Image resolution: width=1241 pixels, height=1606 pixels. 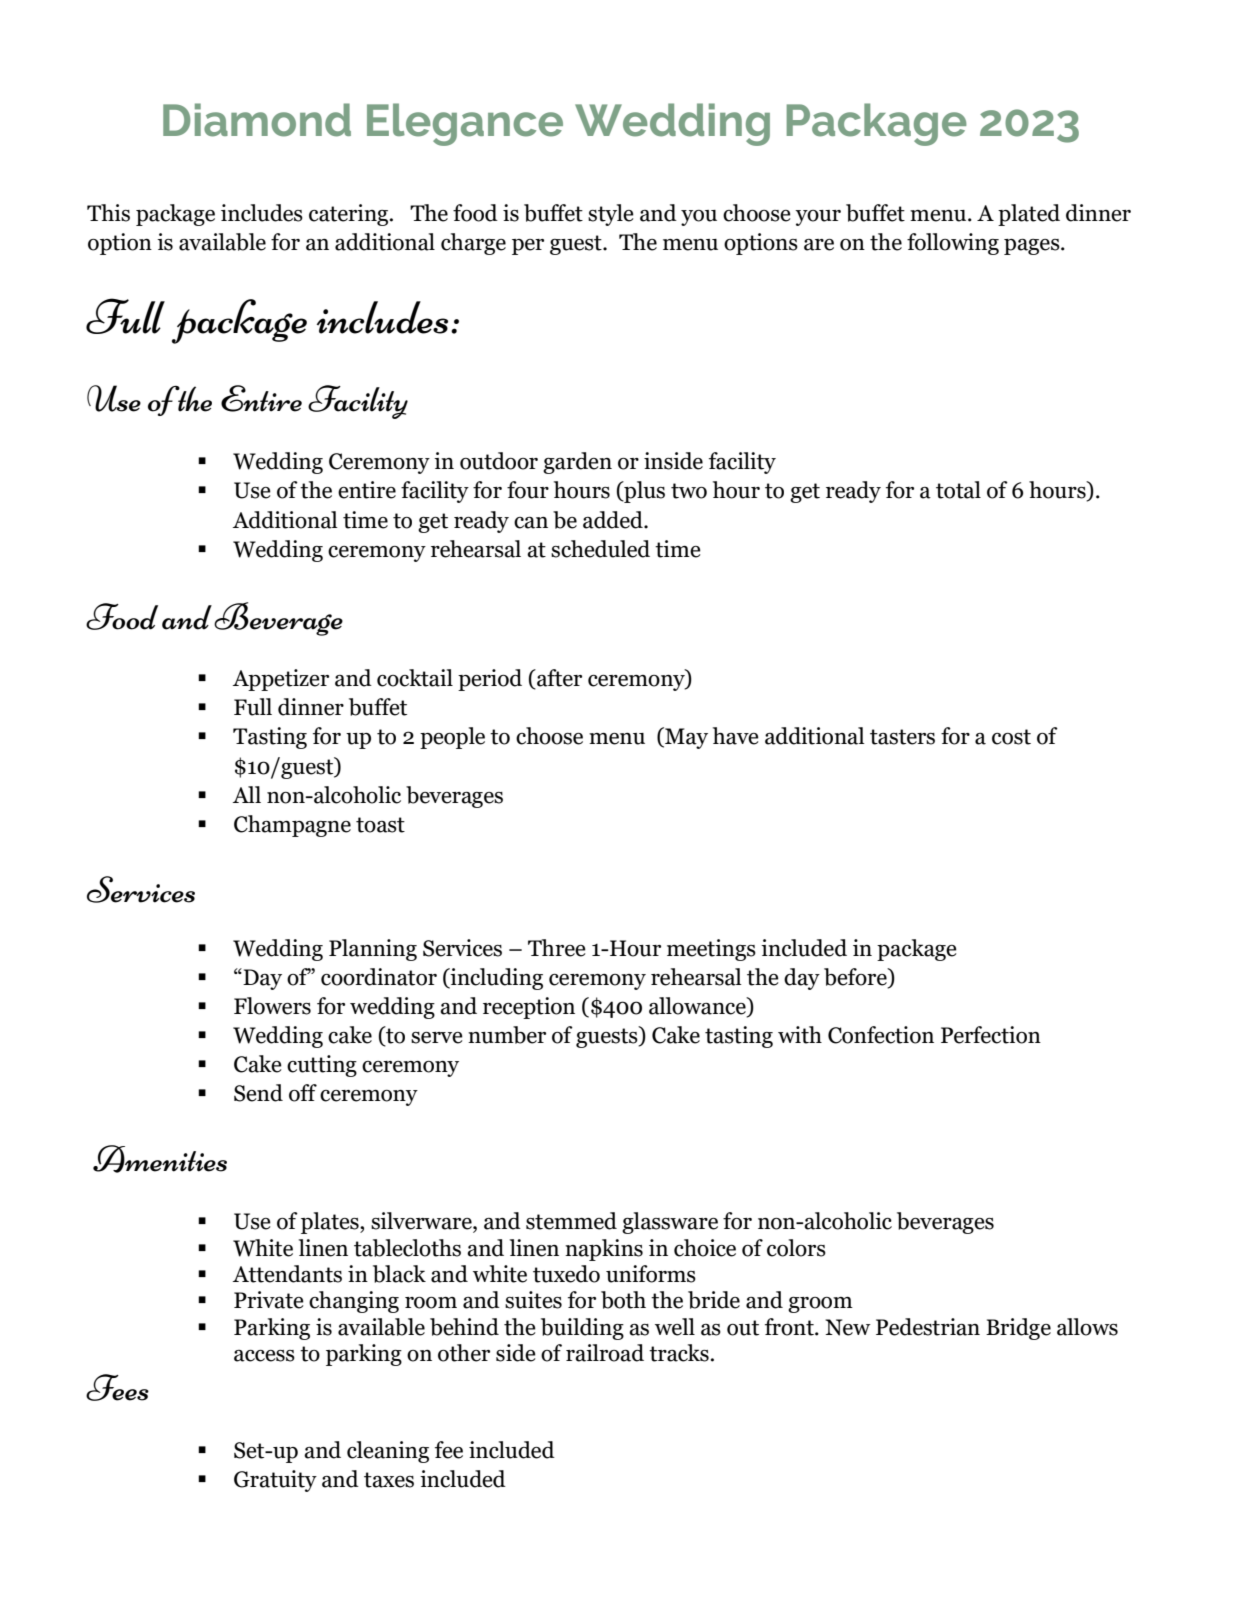 What do you see at coordinates (991, 1035) in the screenshot?
I see `Perfection` at bounding box center [991, 1035].
